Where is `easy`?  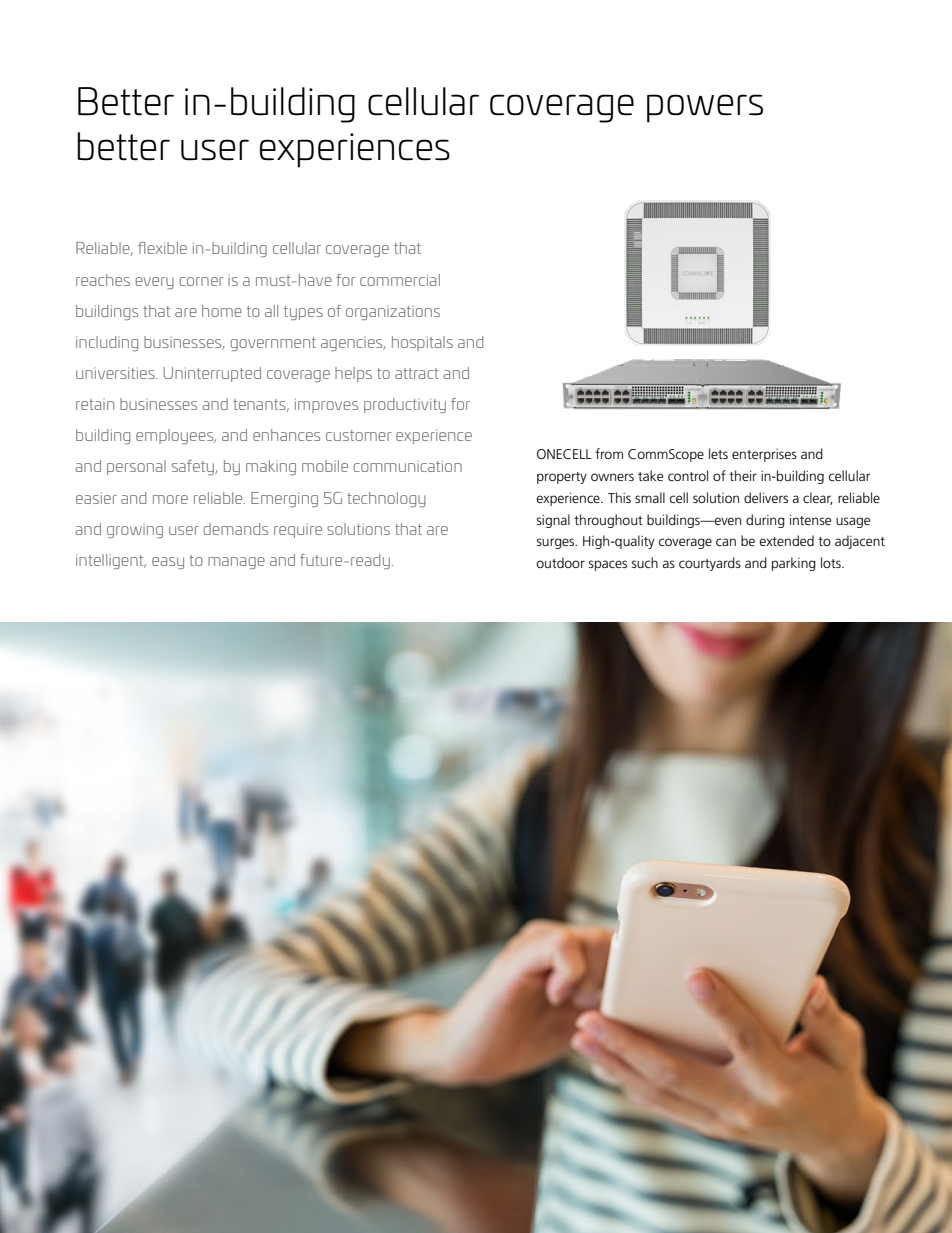 easy is located at coordinates (168, 563).
